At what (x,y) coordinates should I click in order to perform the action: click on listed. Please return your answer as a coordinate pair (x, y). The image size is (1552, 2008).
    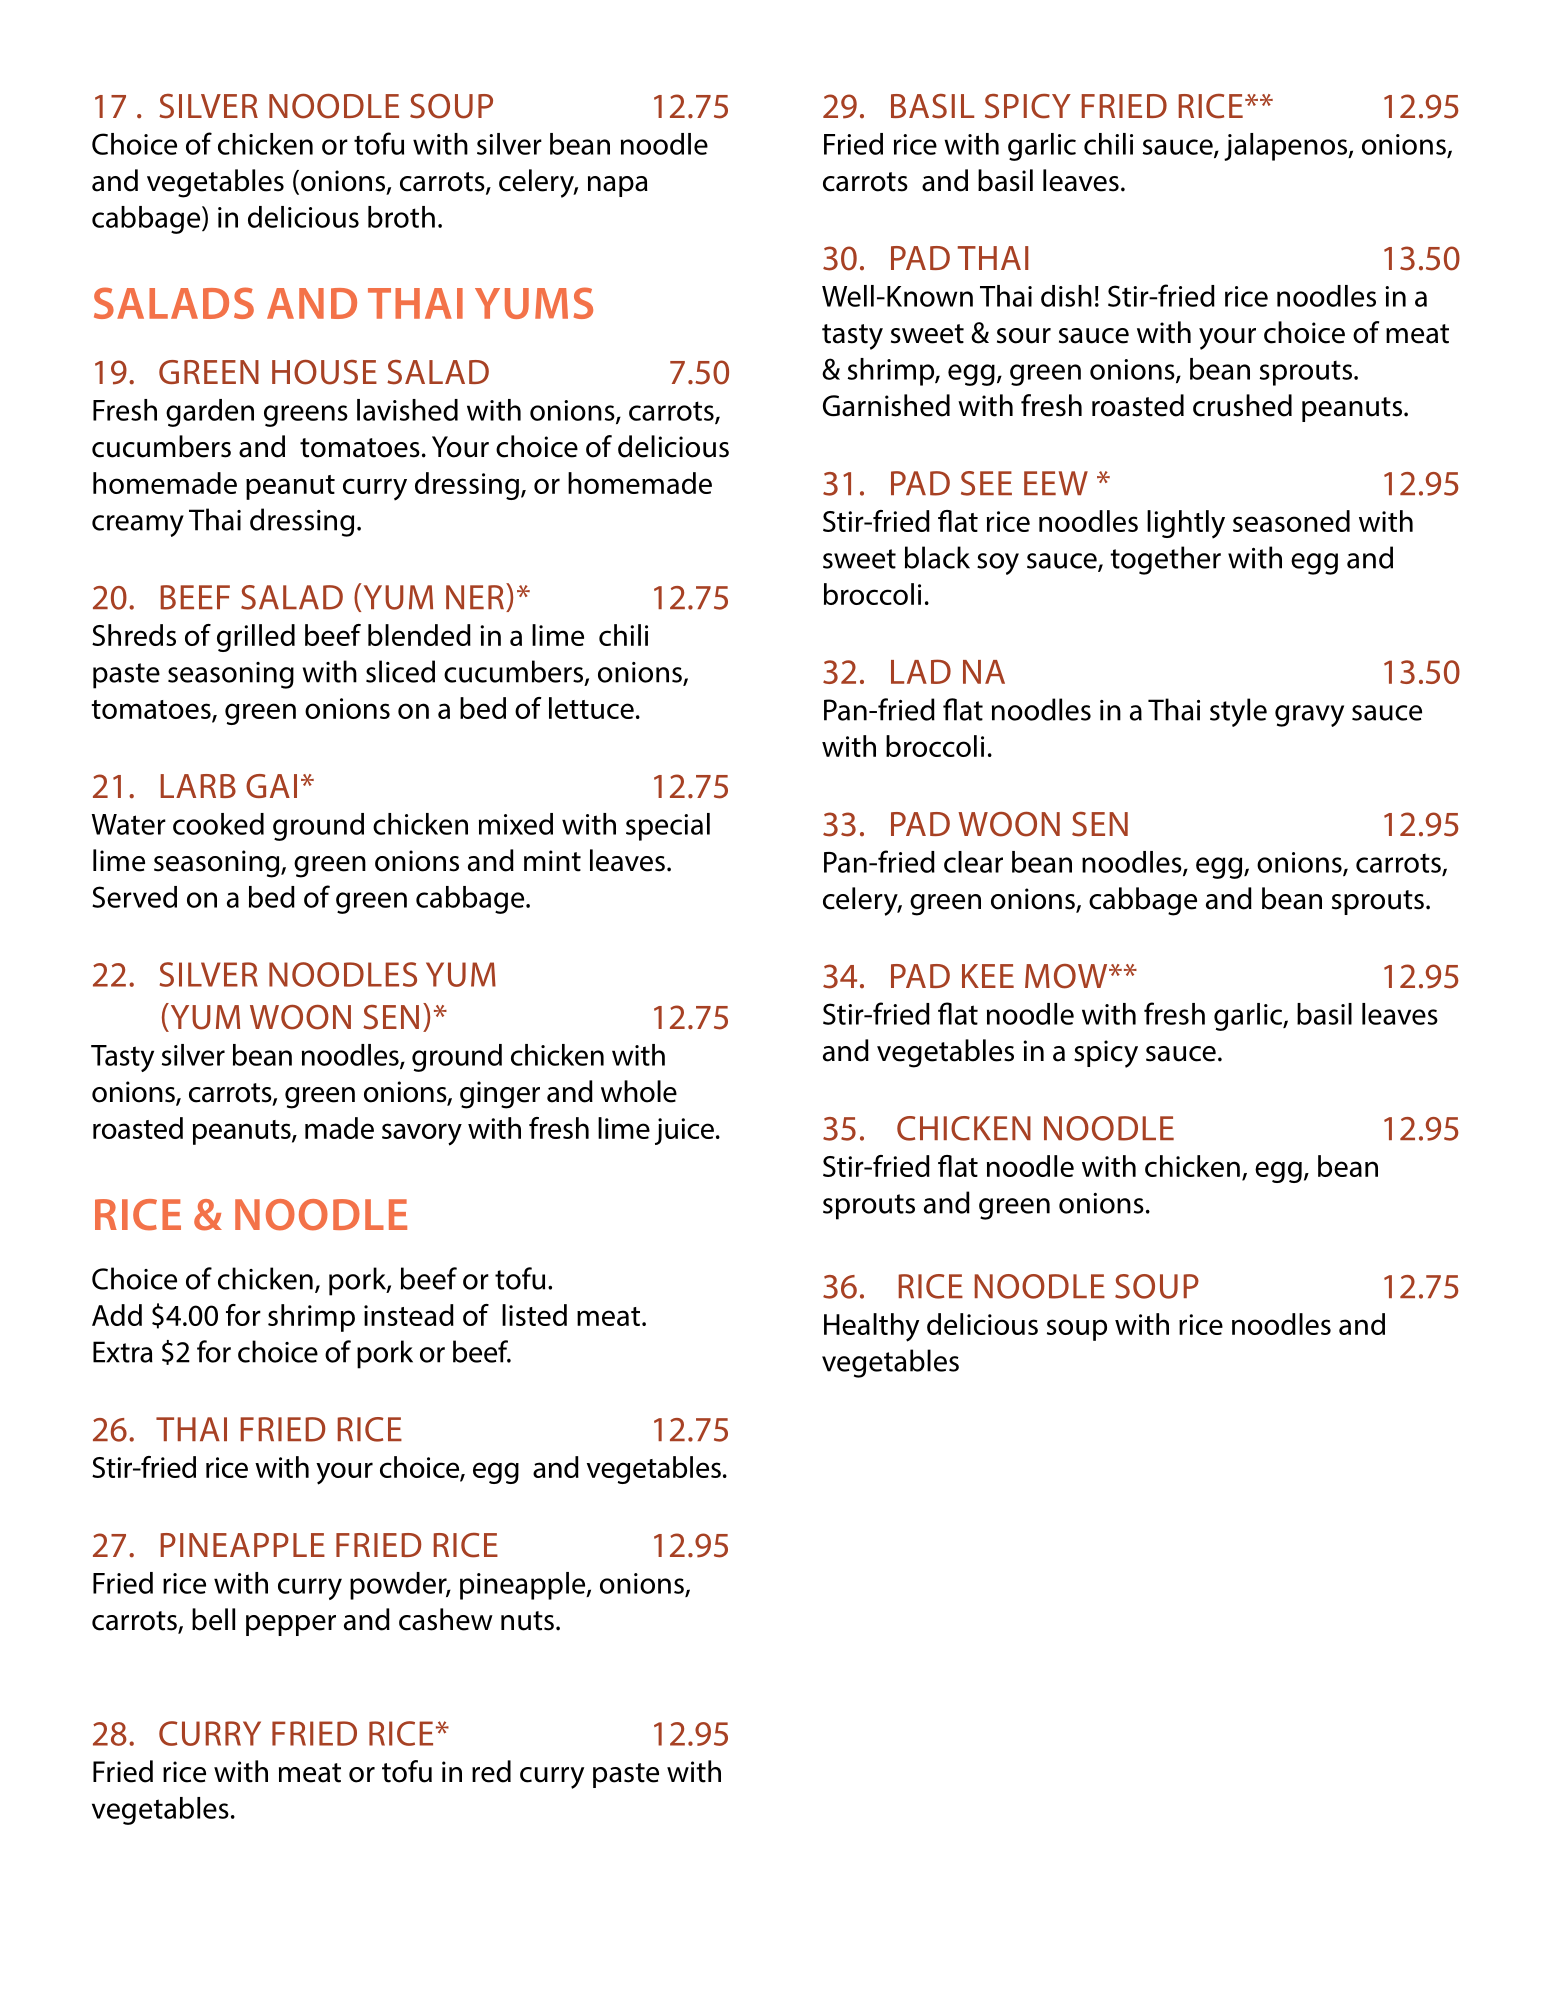
    Looking at the image, I should click on (534, 1315).
